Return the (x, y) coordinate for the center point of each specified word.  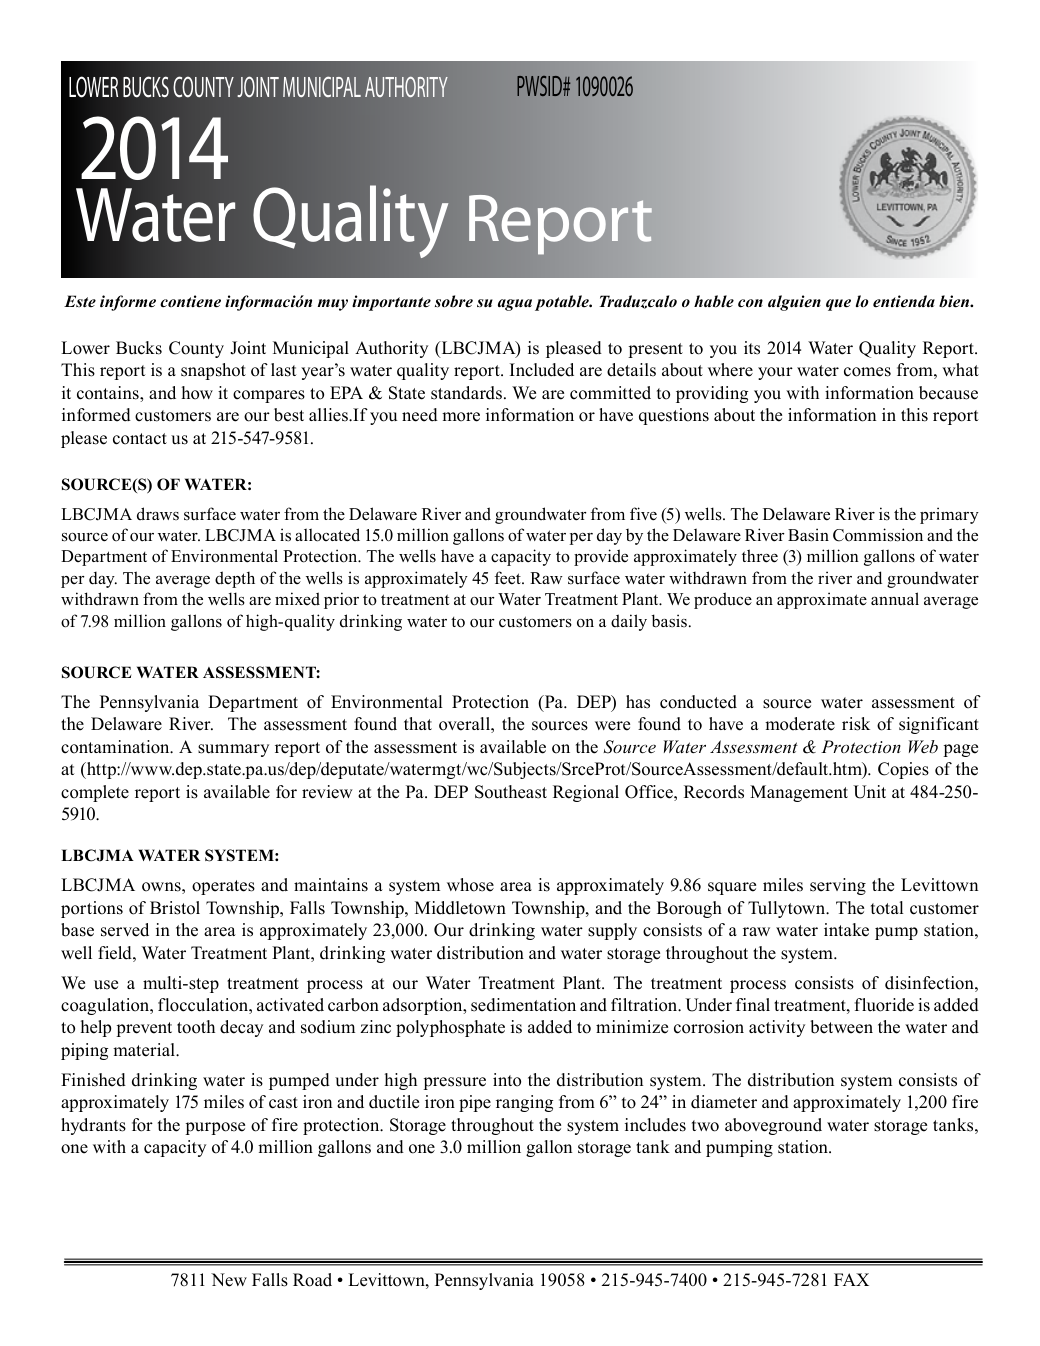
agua (515, 305)
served (125, 930)
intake (846, 930)
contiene (190, 301)
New (229, 1280)
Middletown (460, 908)
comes (867, 372)
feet (508, 578)
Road (312, 1280)
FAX (851, 1279)
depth (235, 579)
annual (895, 599)
